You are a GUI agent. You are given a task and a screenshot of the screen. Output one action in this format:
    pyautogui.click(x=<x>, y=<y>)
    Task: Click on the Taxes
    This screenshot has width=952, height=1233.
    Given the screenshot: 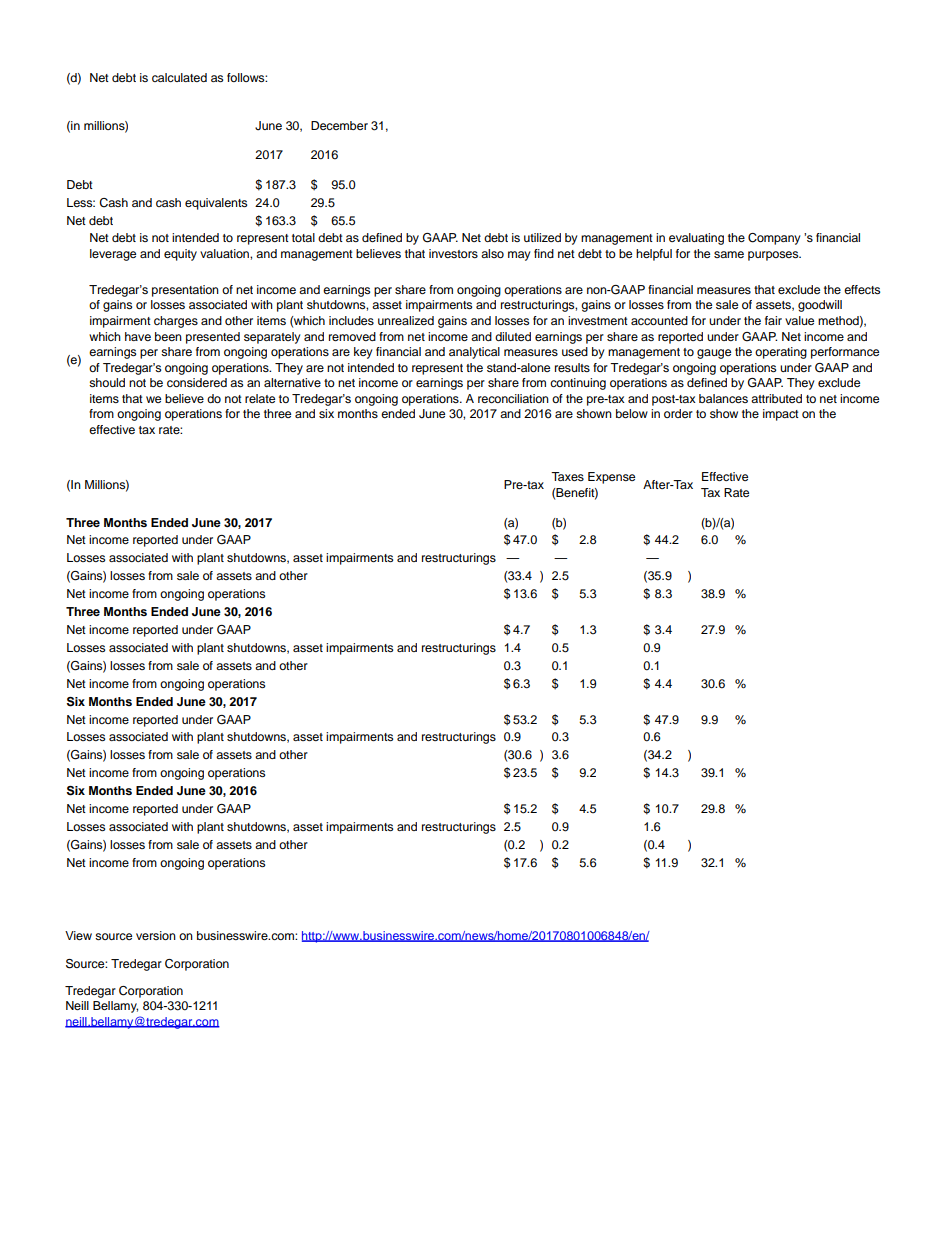 What is the action you would take?
    pyautogui.click(x=567, y=476)
